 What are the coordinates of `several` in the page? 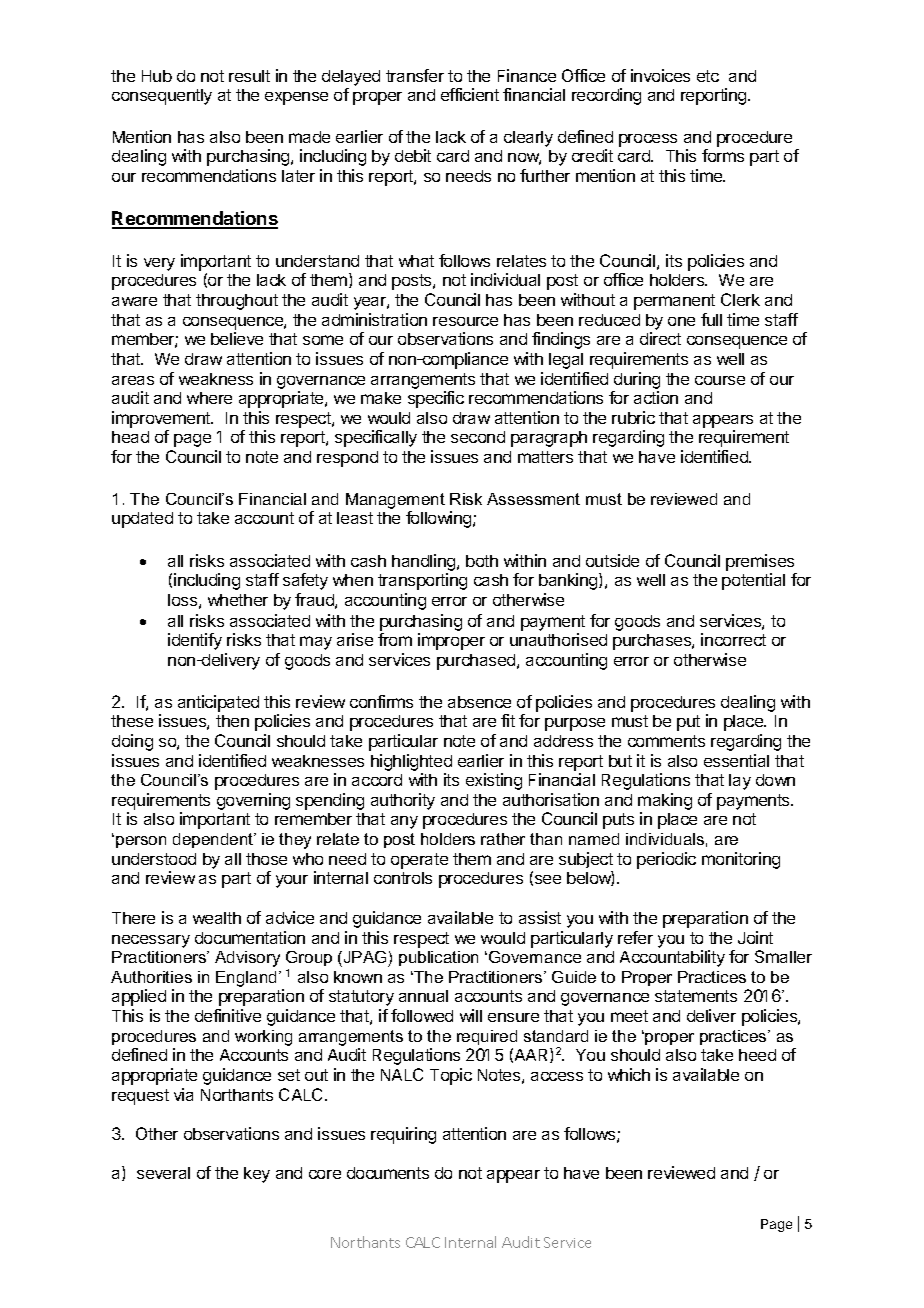 It's located at (163, 1173).
